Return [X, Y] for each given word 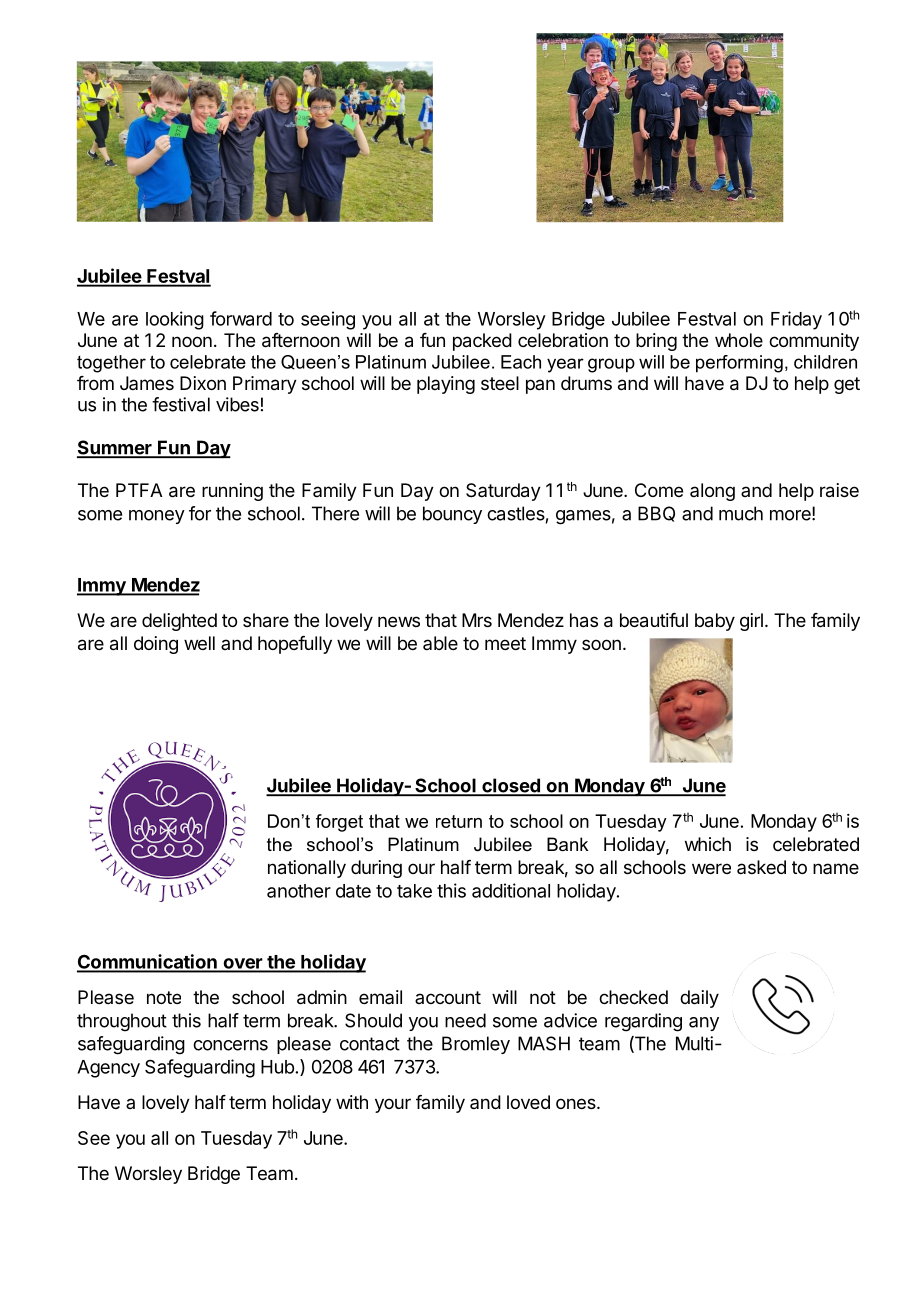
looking [175, 320]
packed [482, 342]
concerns [230, 1045]
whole [739, 340]
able [440, 643]
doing [156, 645]
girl [751, 622]
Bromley [476, 1045]
